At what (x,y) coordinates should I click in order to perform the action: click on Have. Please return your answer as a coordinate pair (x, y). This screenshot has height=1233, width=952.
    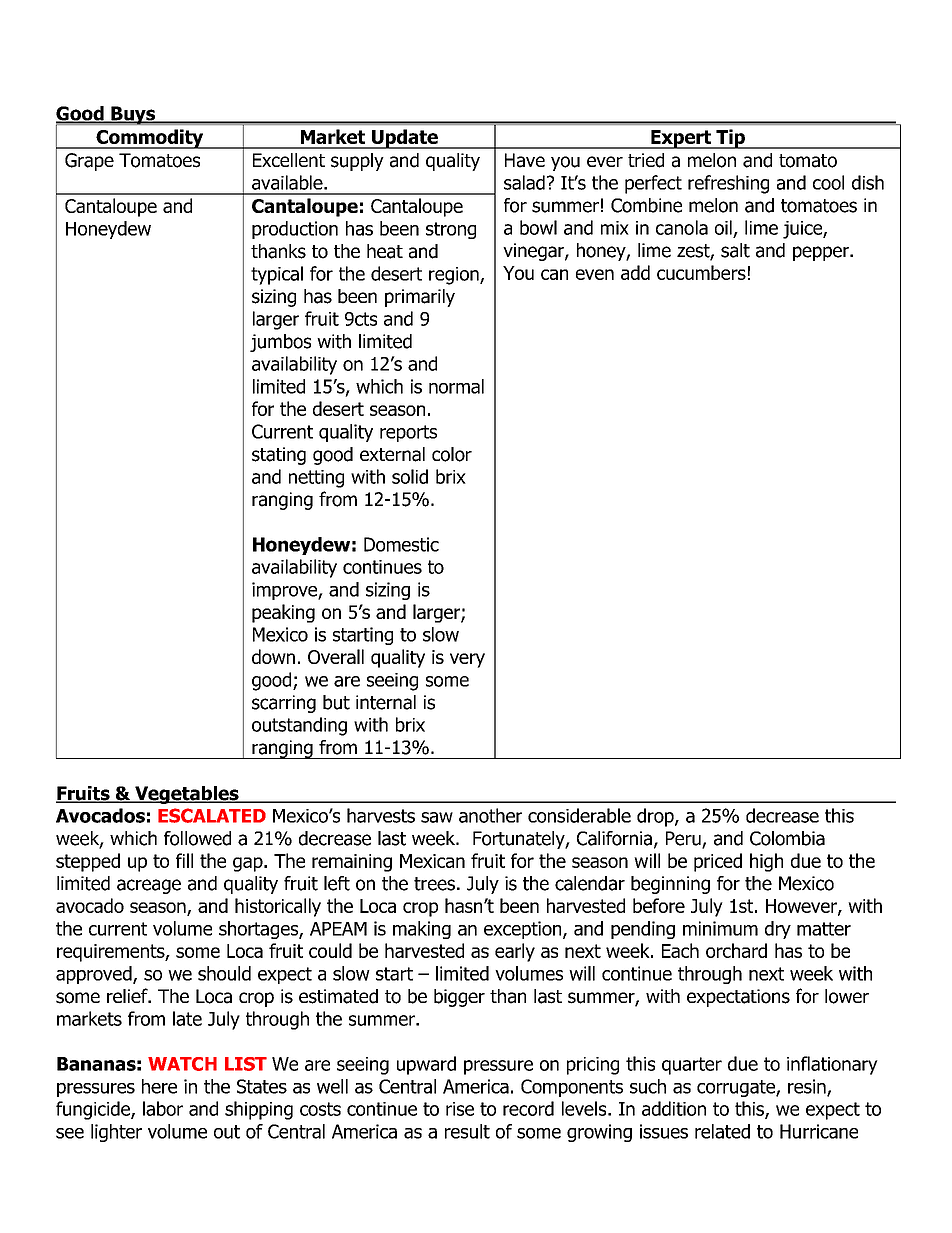
    Looking at the image, I should click on (525, 160).
